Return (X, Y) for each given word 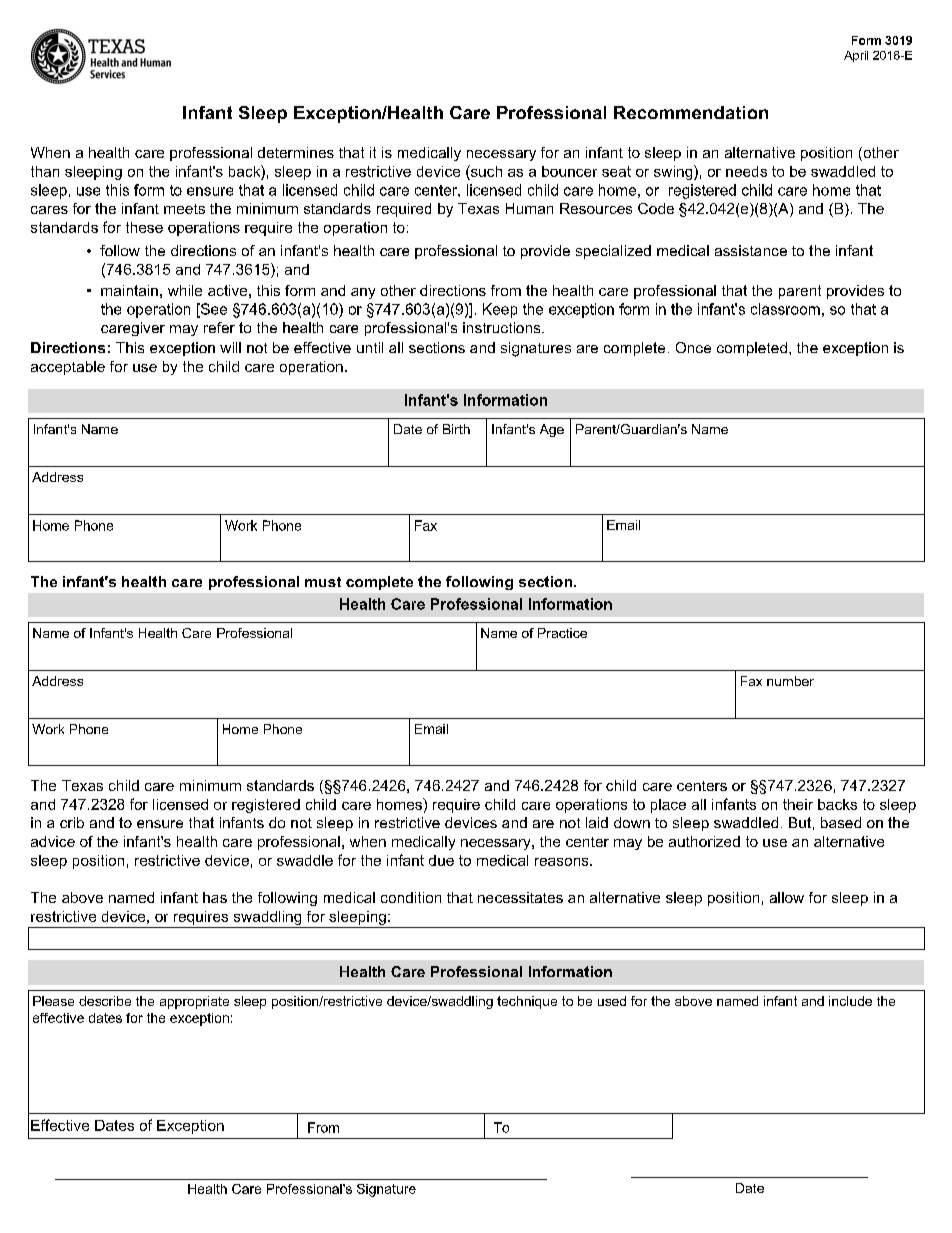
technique (527, 1002)
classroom (785, 309)
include (850, 1001)
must (323, 582)
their (798, 804)
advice (53, 841)
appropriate (194, 1002)
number (790, 681)
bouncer (569, 171)
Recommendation (691, 112)
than (45, 171)
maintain (129, 290)
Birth (456, 429)
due (441, 860)
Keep (500, 310)
